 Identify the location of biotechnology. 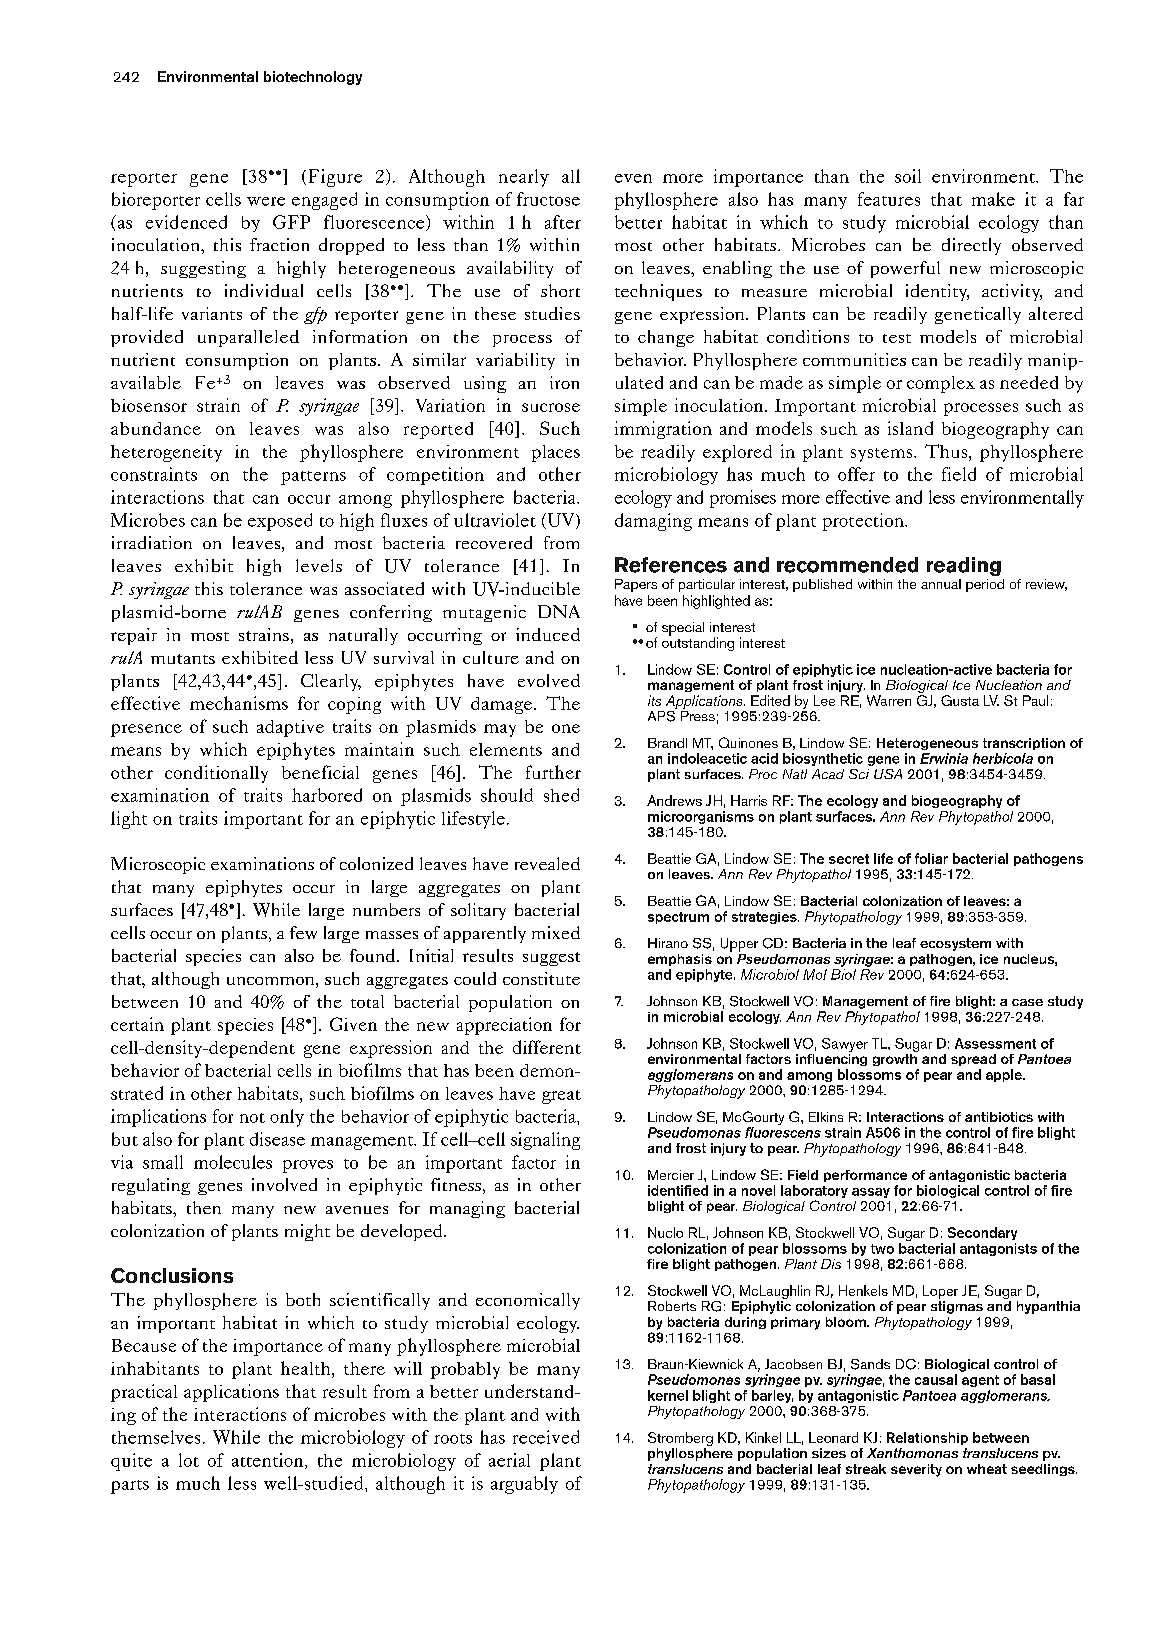
(313, 78).
